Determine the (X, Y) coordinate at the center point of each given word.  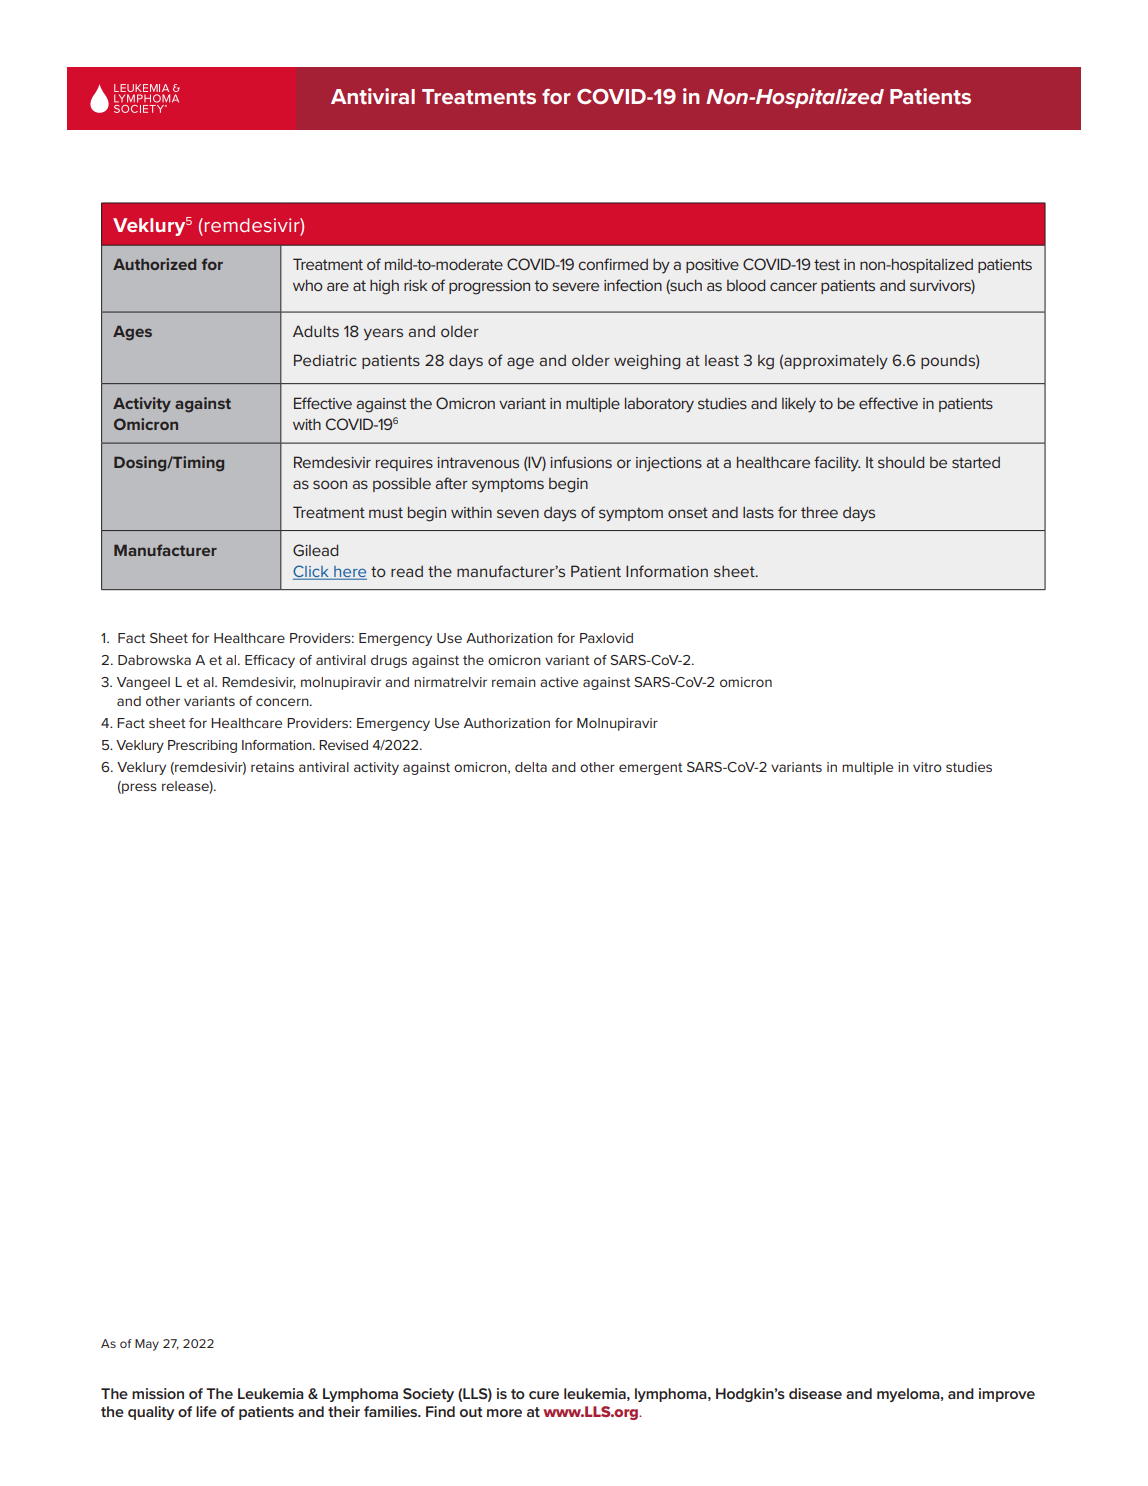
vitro (927, 767)
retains (272, 767)
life (206, 1411)
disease (815, 1393)
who (308, 285)
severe (575, 286)
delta (531, 767)
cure (544, 1395)
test (827, 264)
